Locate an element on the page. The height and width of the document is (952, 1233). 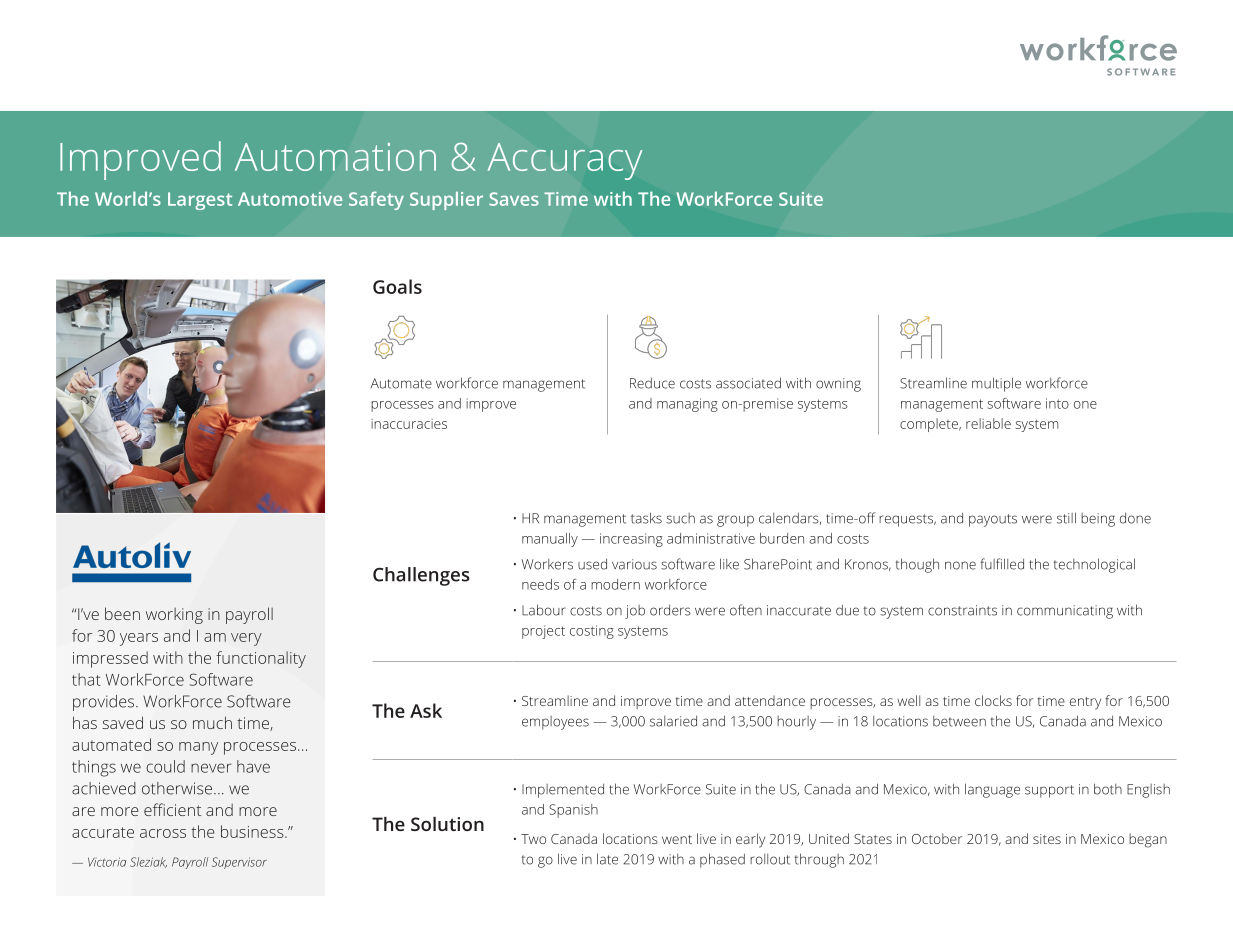
Largest is located at coordinates (200, 201).
